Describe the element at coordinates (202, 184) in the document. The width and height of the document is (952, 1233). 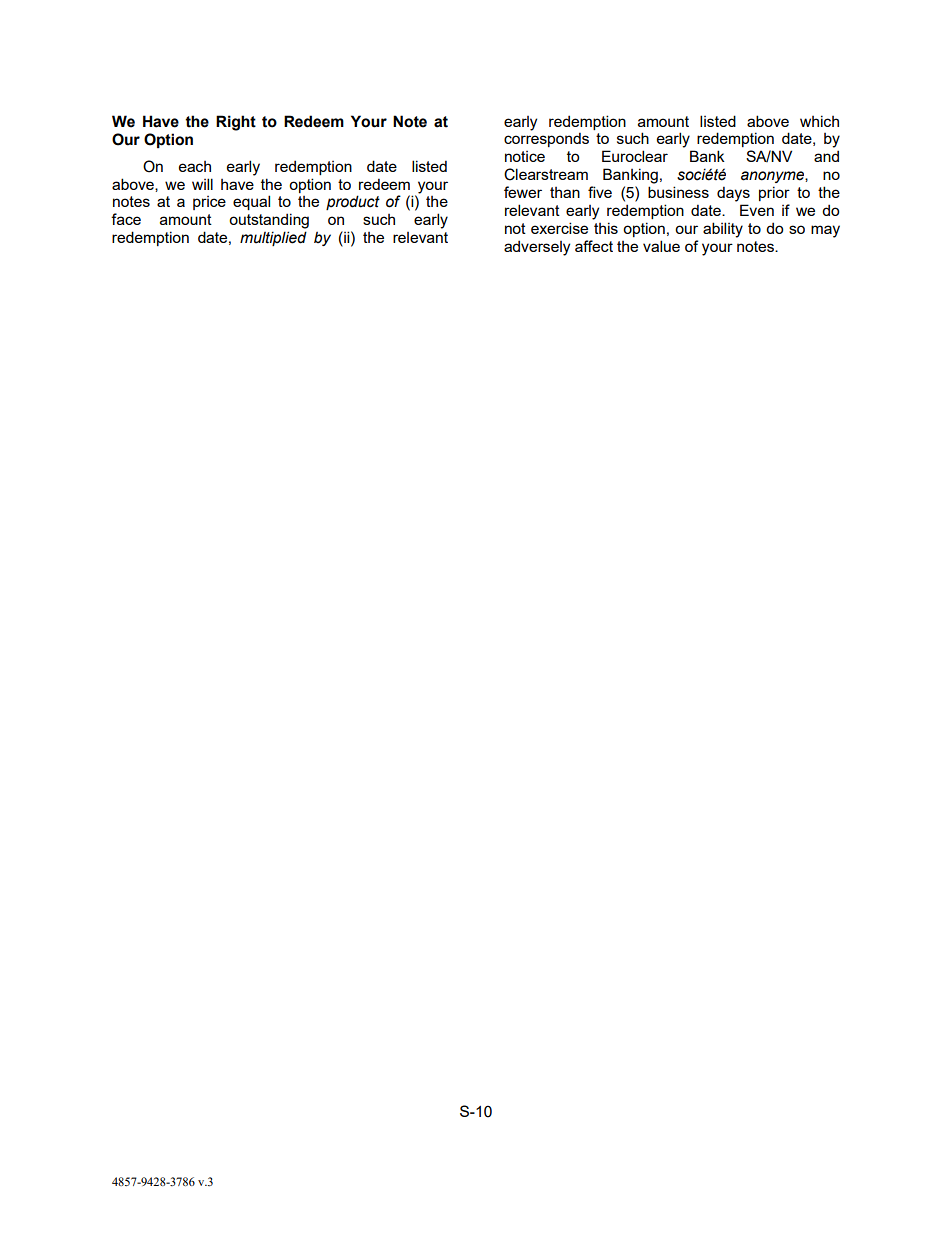
I see `will` at that location.
